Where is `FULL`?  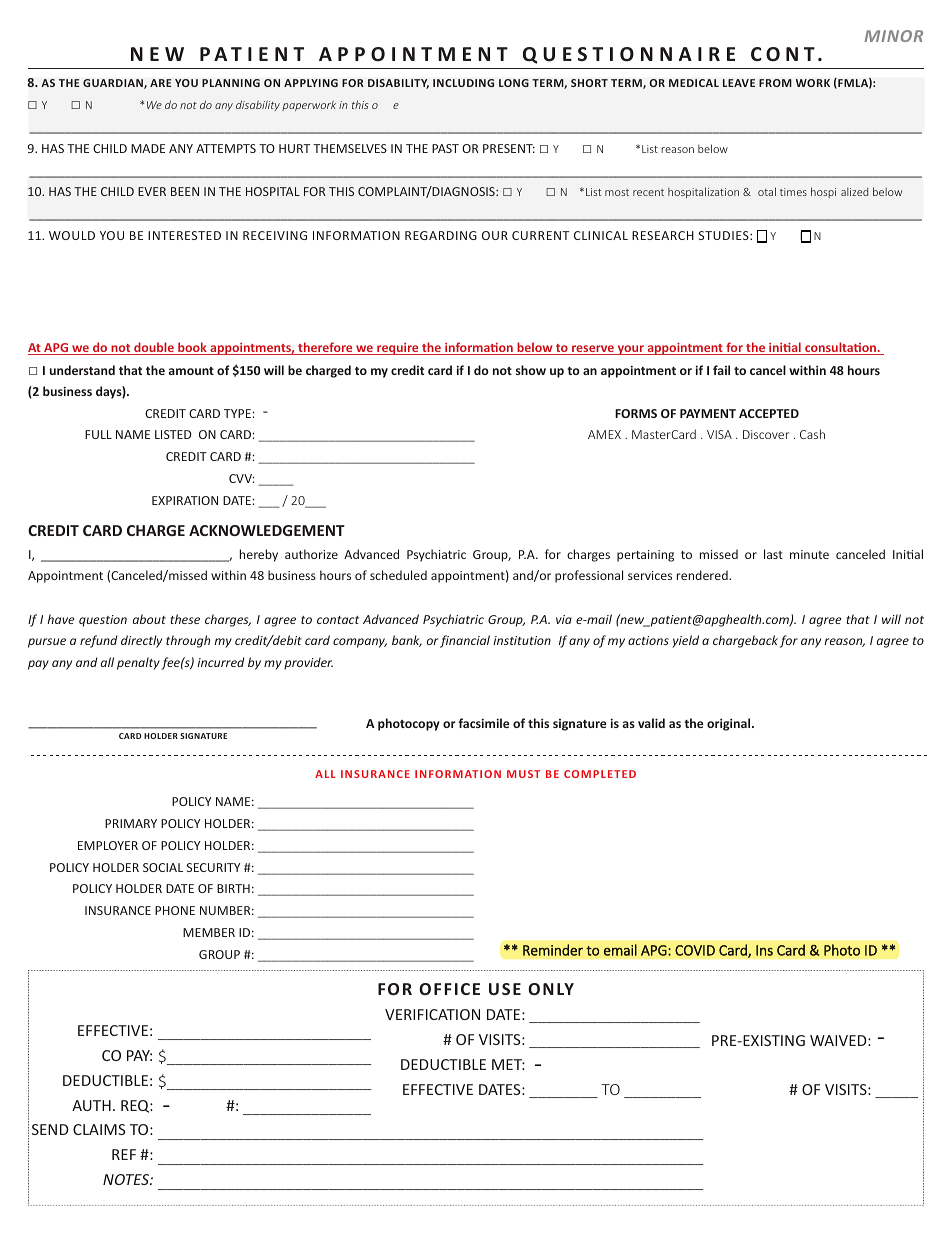
FULL is located at coordinates (98, 434).
